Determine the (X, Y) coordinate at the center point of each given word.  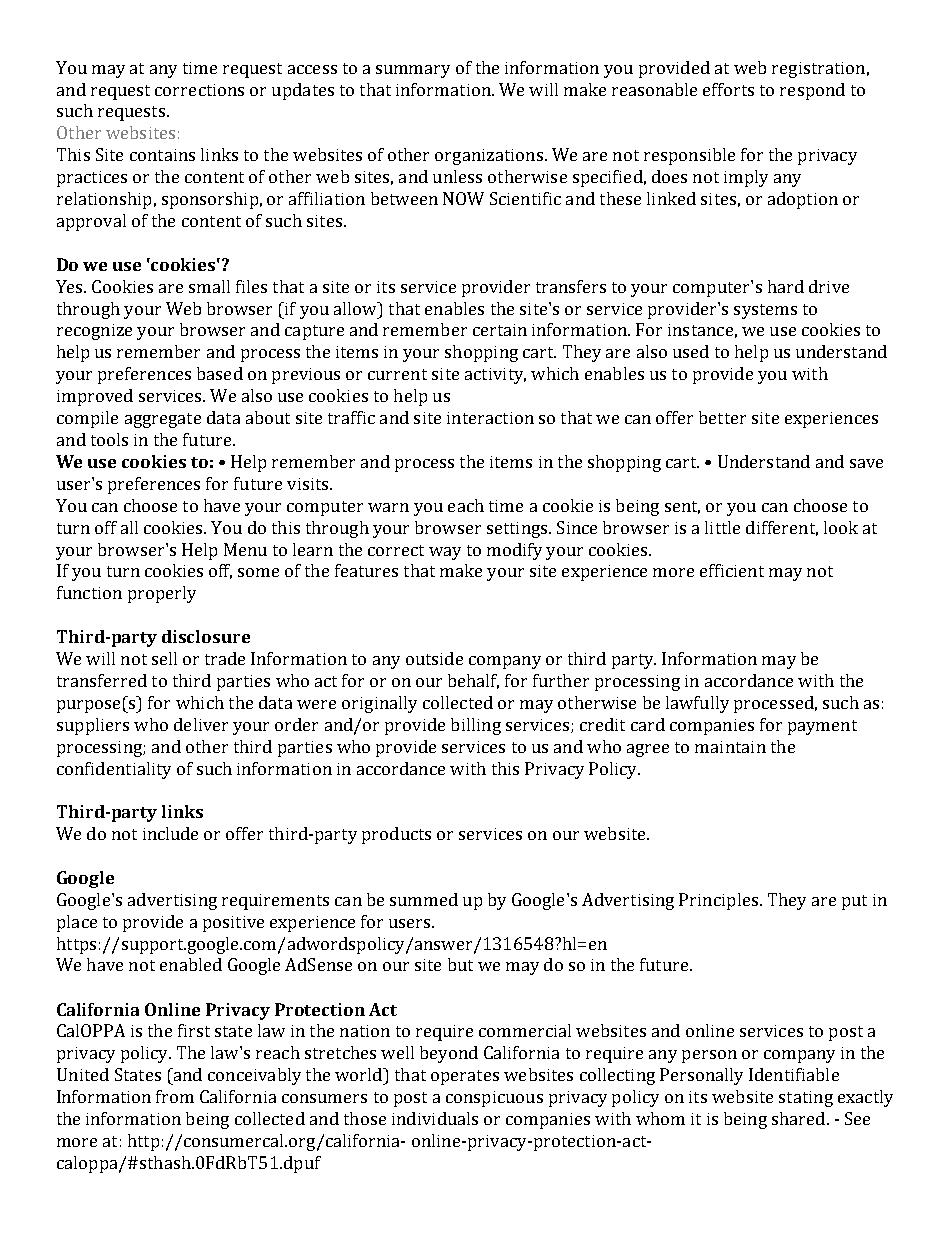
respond (812, 91)
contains (162, 155)
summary (413, 71)
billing (476, 726)
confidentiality (114, 770)
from (175, 1096)
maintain (730, 747)
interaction (490, 418)
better (722, 417)
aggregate (163, 420)
